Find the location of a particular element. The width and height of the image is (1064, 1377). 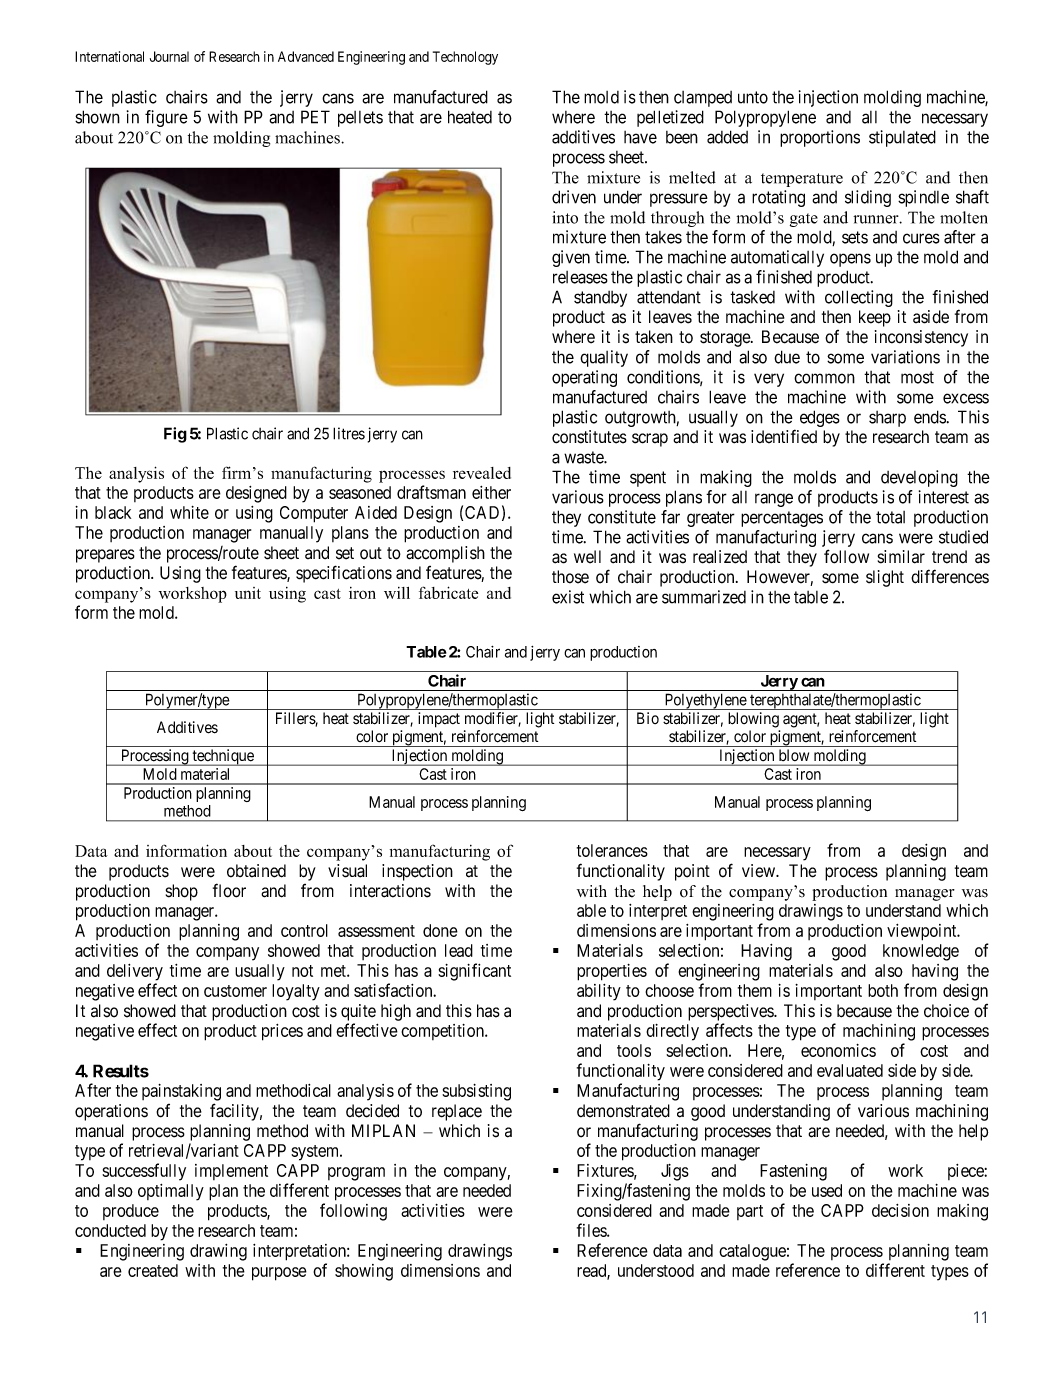

litres is located at coordinates (349, 433).
